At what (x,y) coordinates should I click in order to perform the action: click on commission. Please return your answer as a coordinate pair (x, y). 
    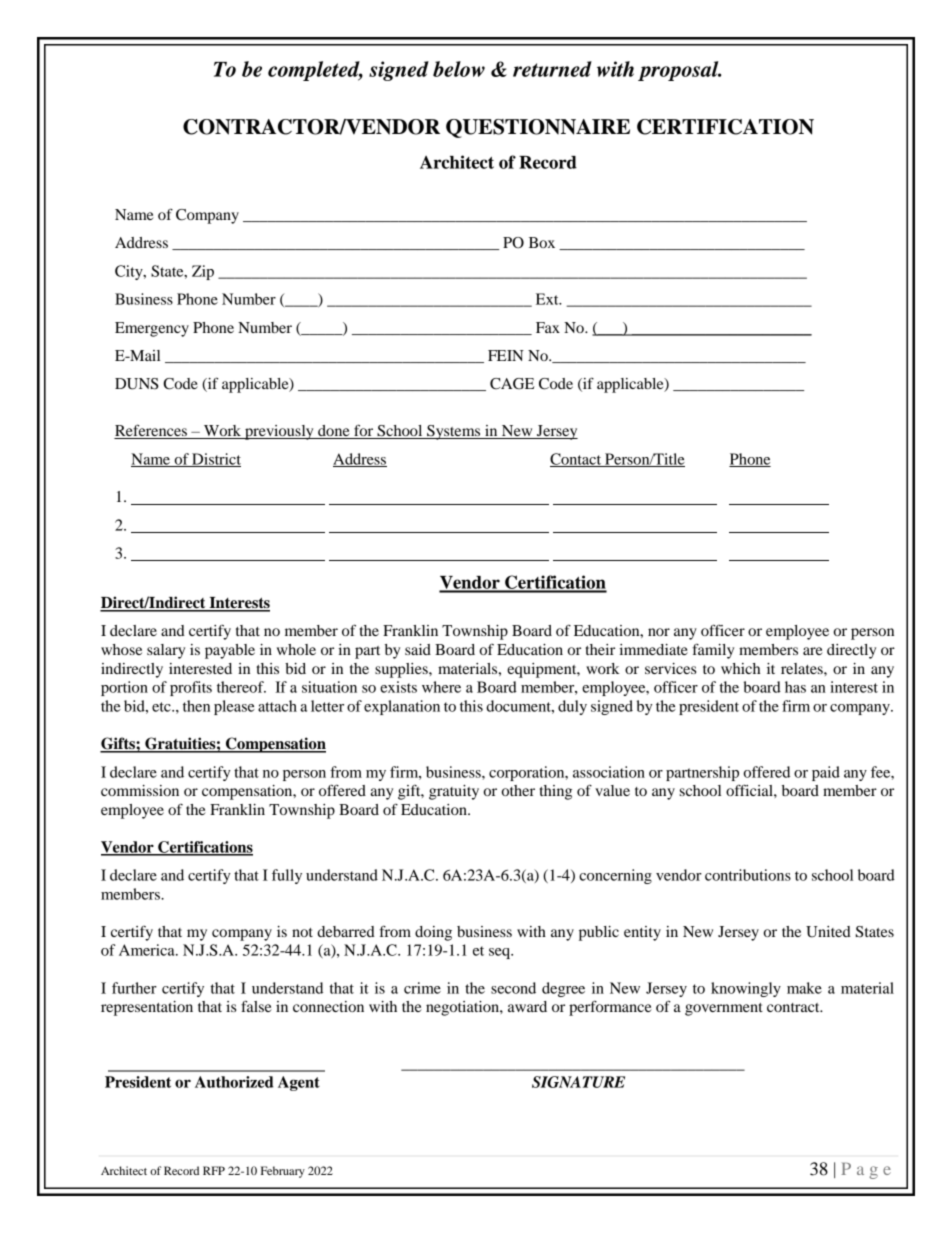
    Looking at the image, I should click on (140, 790).
